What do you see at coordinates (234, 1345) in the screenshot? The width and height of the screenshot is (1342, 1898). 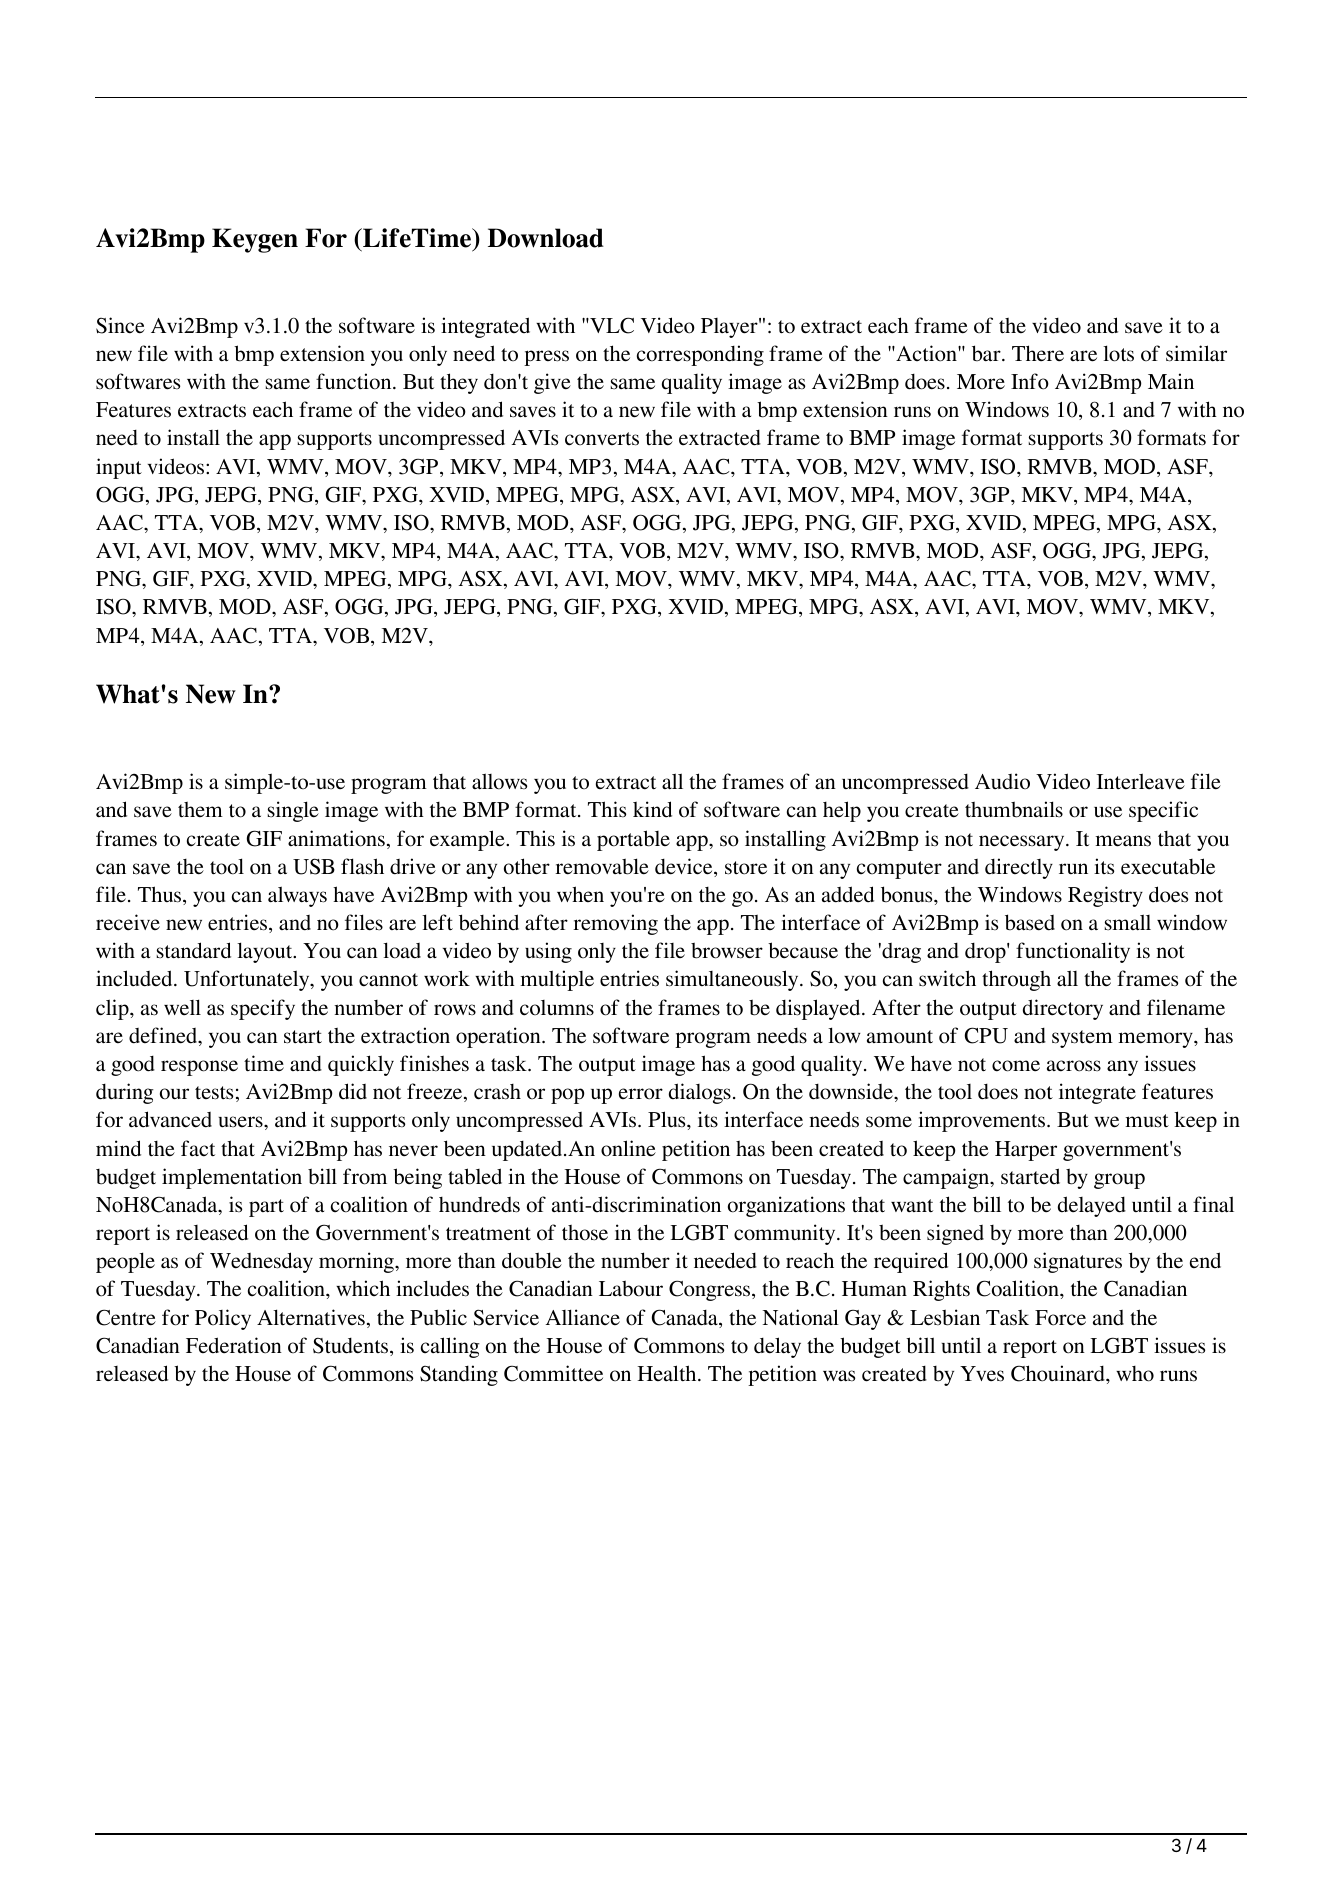 I see `Federation` at bounding box center [234, 1345].
